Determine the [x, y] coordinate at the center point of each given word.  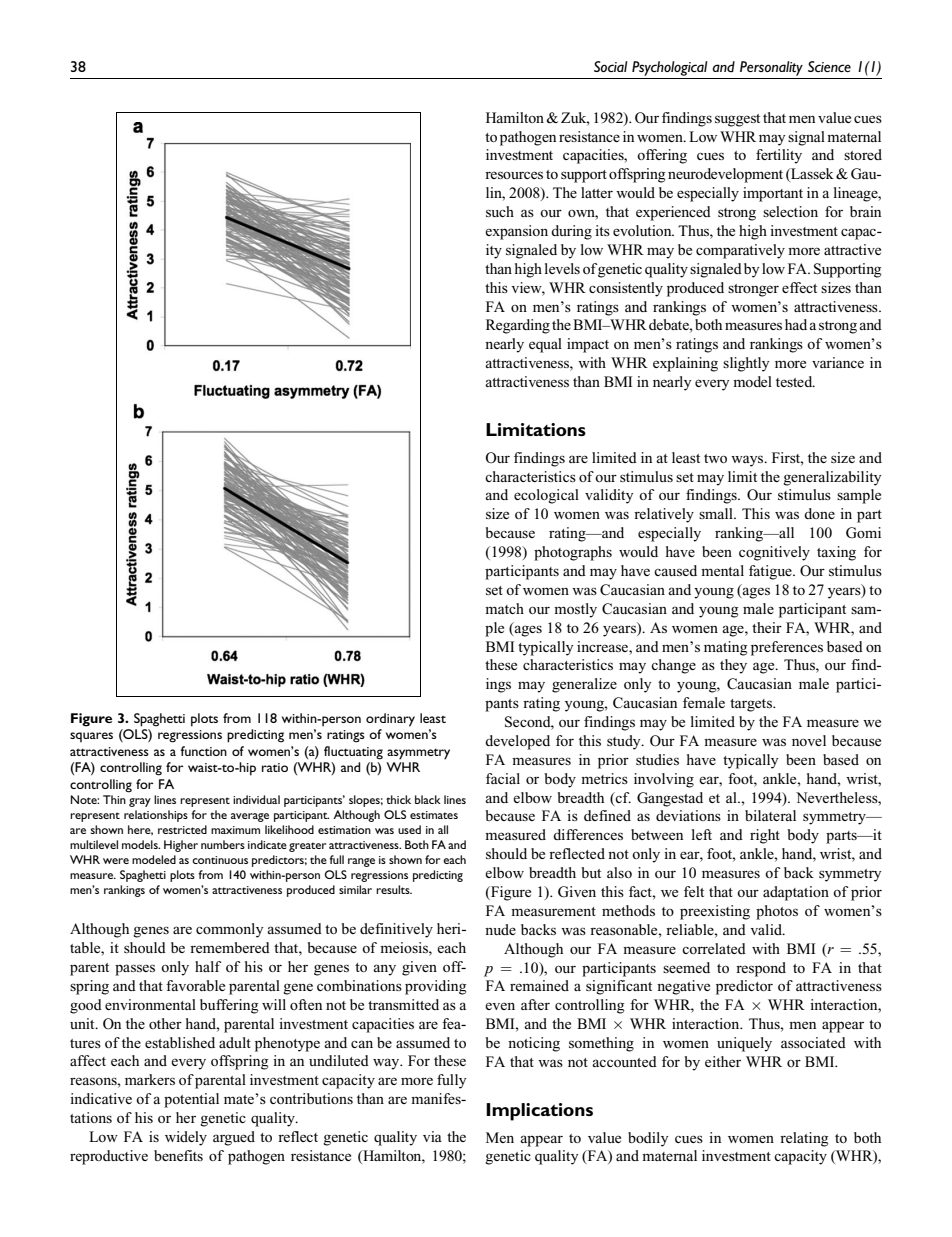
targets [752, 705]
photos [777, 912]
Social [610, 66]
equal [545, 345]
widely [186, 1138]
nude [500, 929]
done [819, 513]
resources [514, 175]
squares [91, 737]
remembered [230, 947]
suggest [737, 120]
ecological [546, 496]
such [500, 211]
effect [799, 287]
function [203, 751]
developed [517, 742]
